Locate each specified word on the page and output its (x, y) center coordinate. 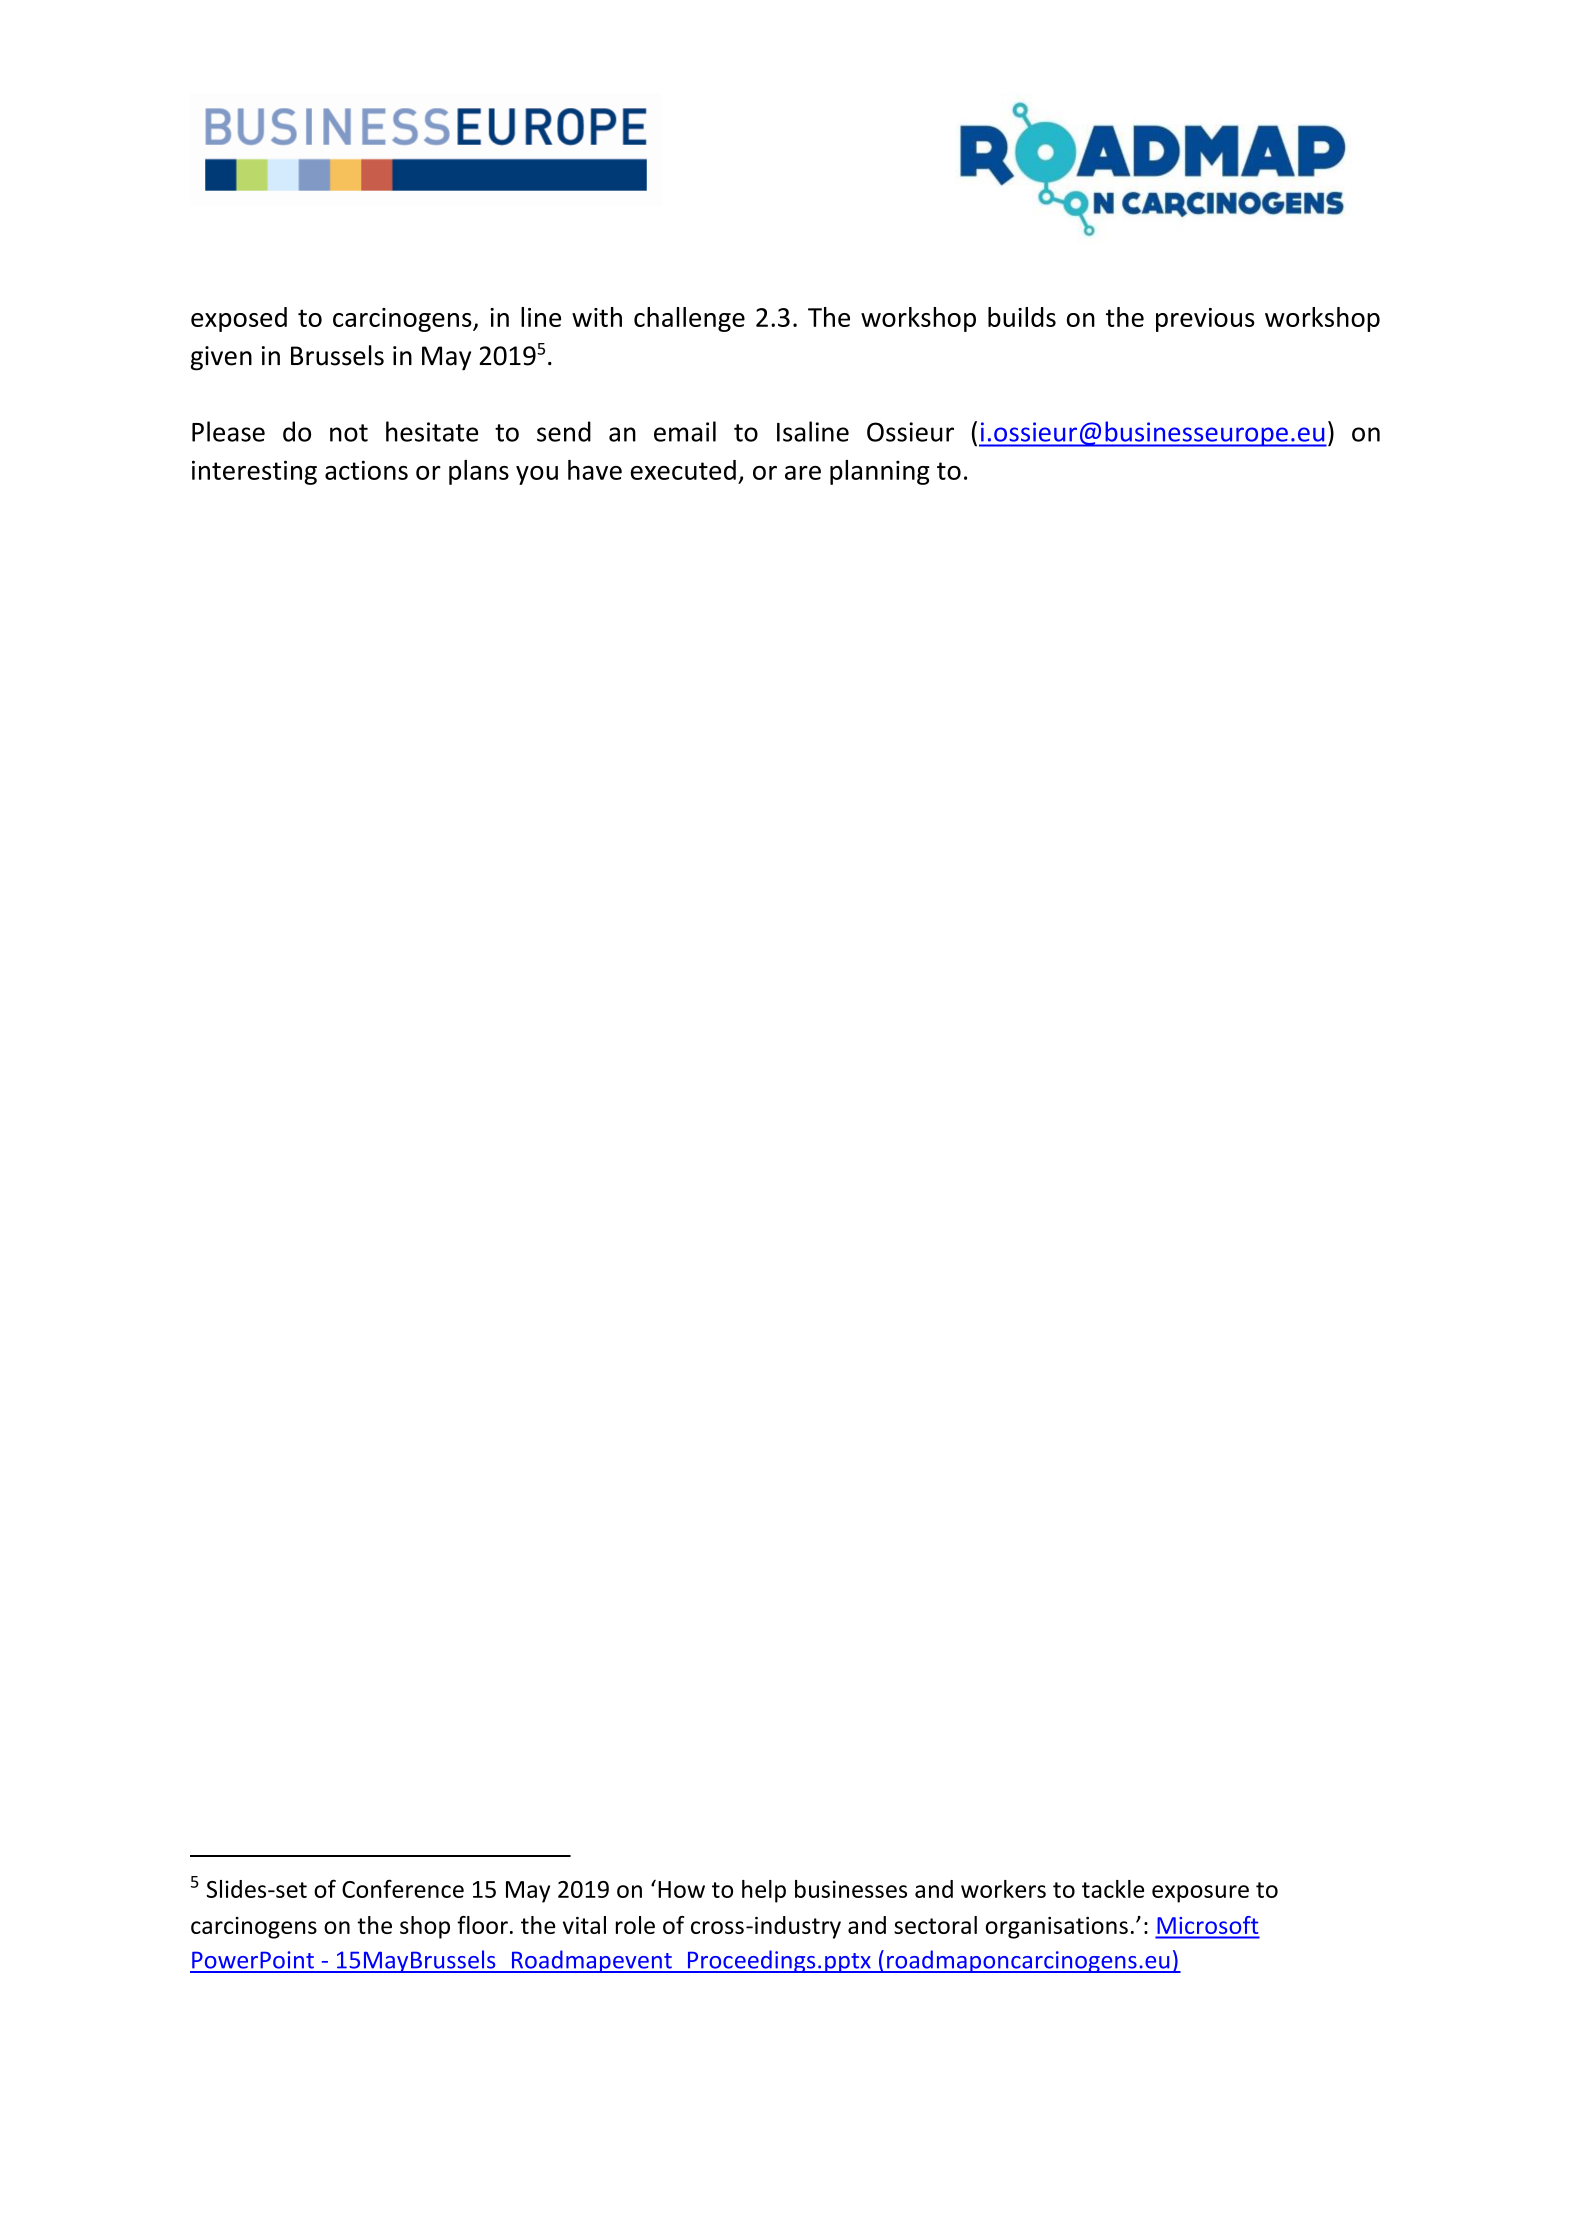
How (681, 1889)
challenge (689, 319)
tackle (1113, 1889)
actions (366, 470)
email (685, 431)
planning (880, 472)
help (764, 1891)
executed (683, 470)
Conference (403, 1888)
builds (1022, 317)
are (803, 473)
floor (482, 1925)
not (349, 433)
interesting (254, 472)
